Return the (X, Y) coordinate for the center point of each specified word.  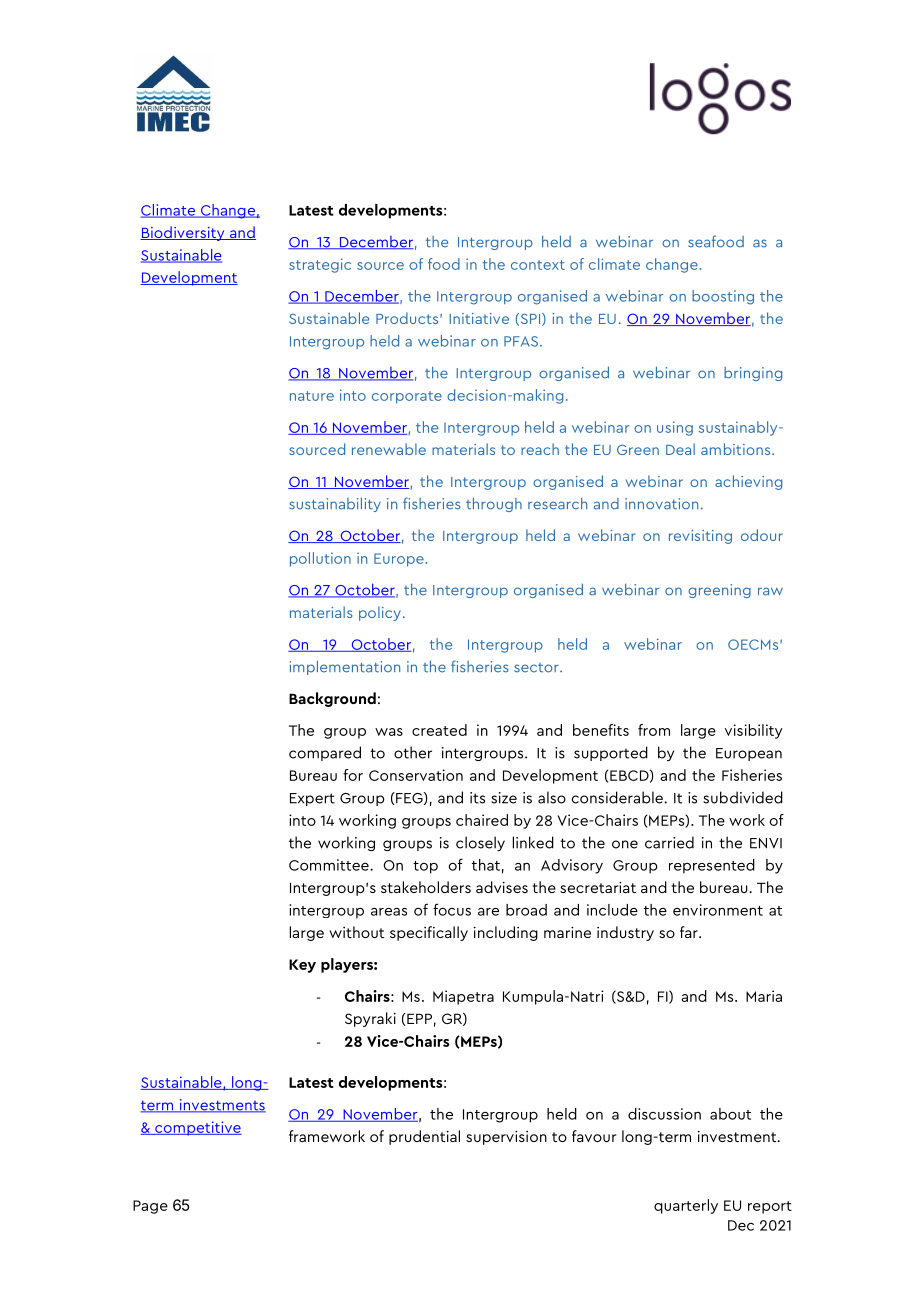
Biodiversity (183, 233)
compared (325, 753)
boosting (723, 297)
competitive (197, 1128)
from (654, 730)
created (439, 730)
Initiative (479, 318)
